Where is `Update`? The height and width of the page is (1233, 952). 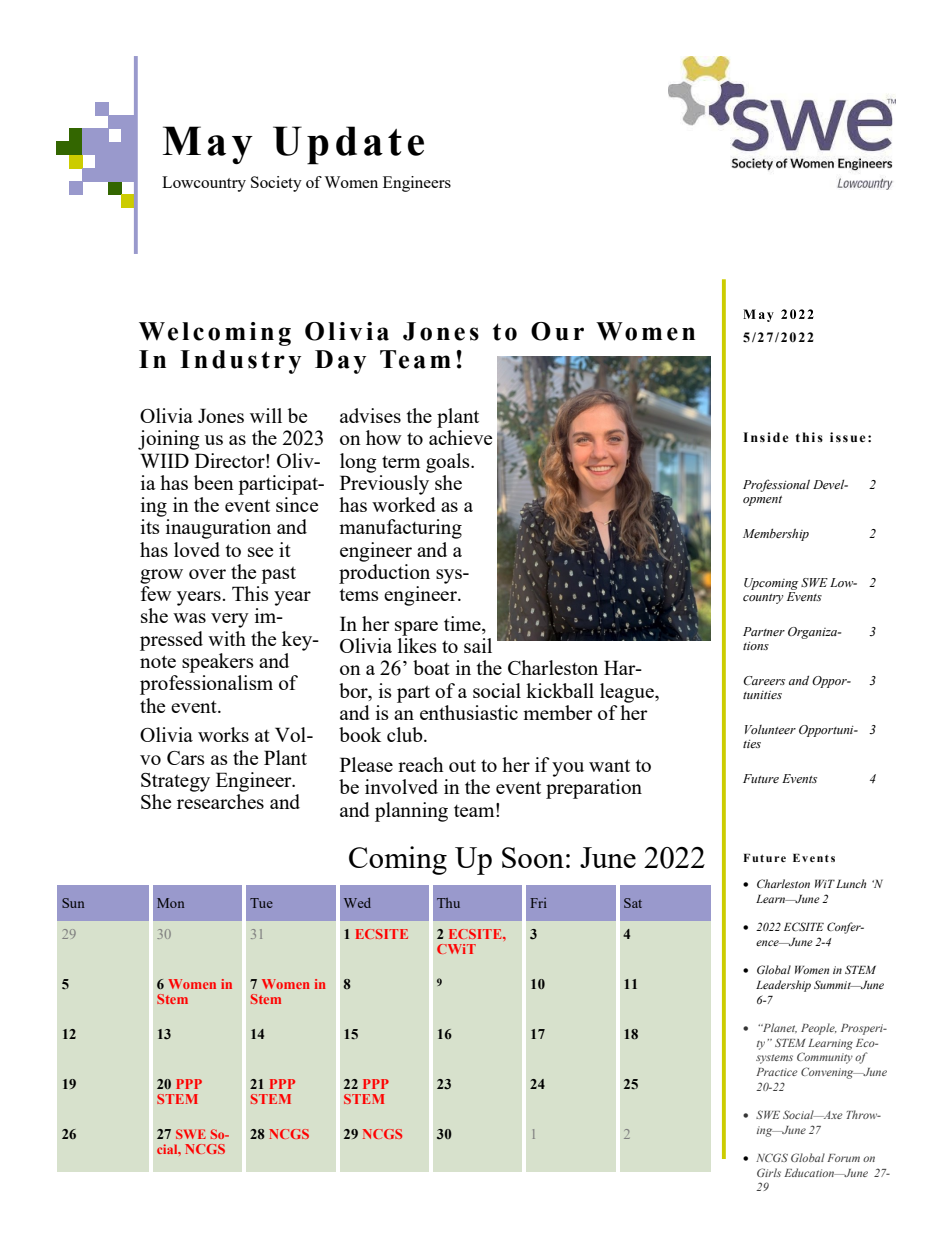
Update is located at coordinates (348, 145).
